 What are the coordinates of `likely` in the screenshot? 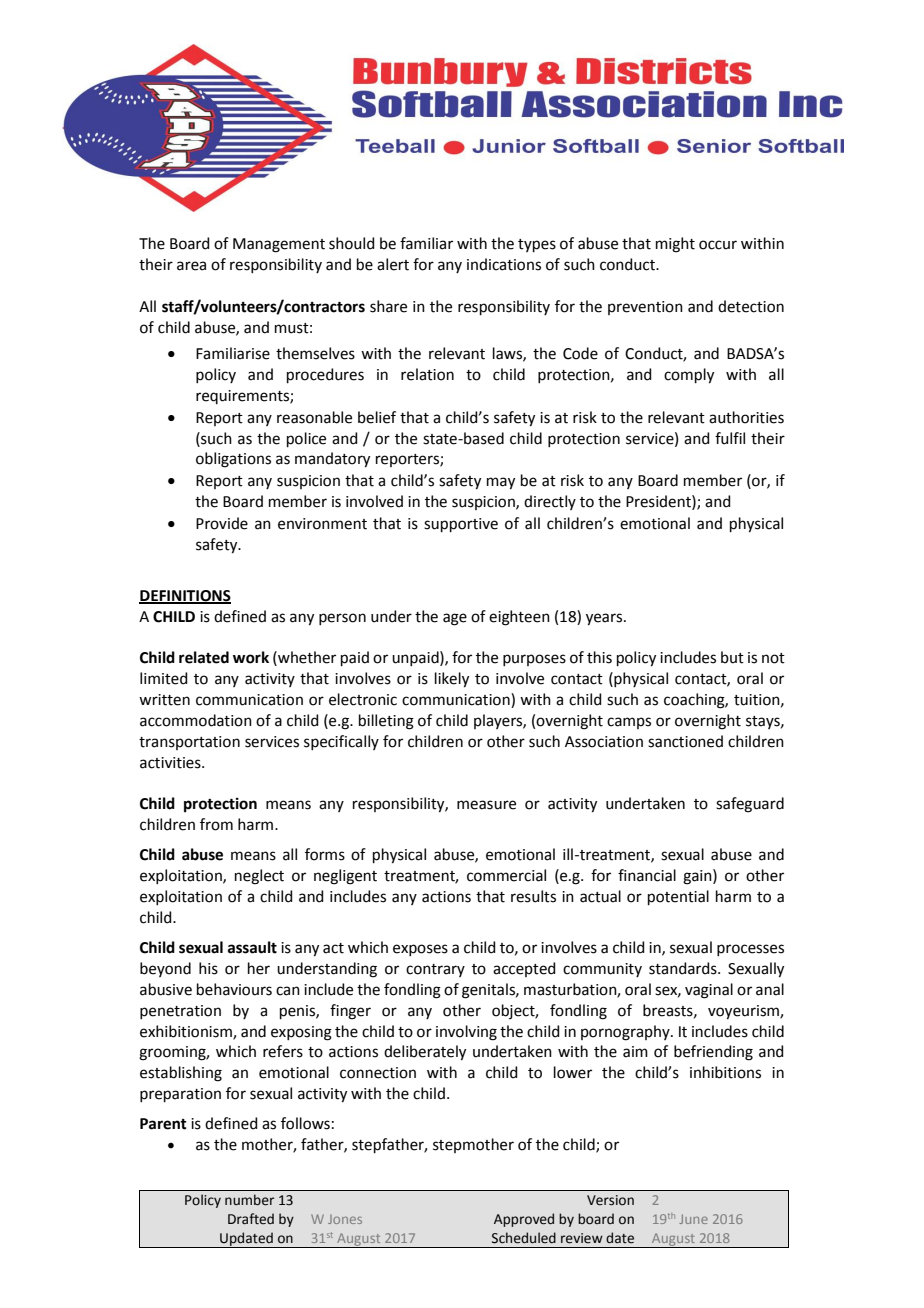 It's located at (452, 680).
